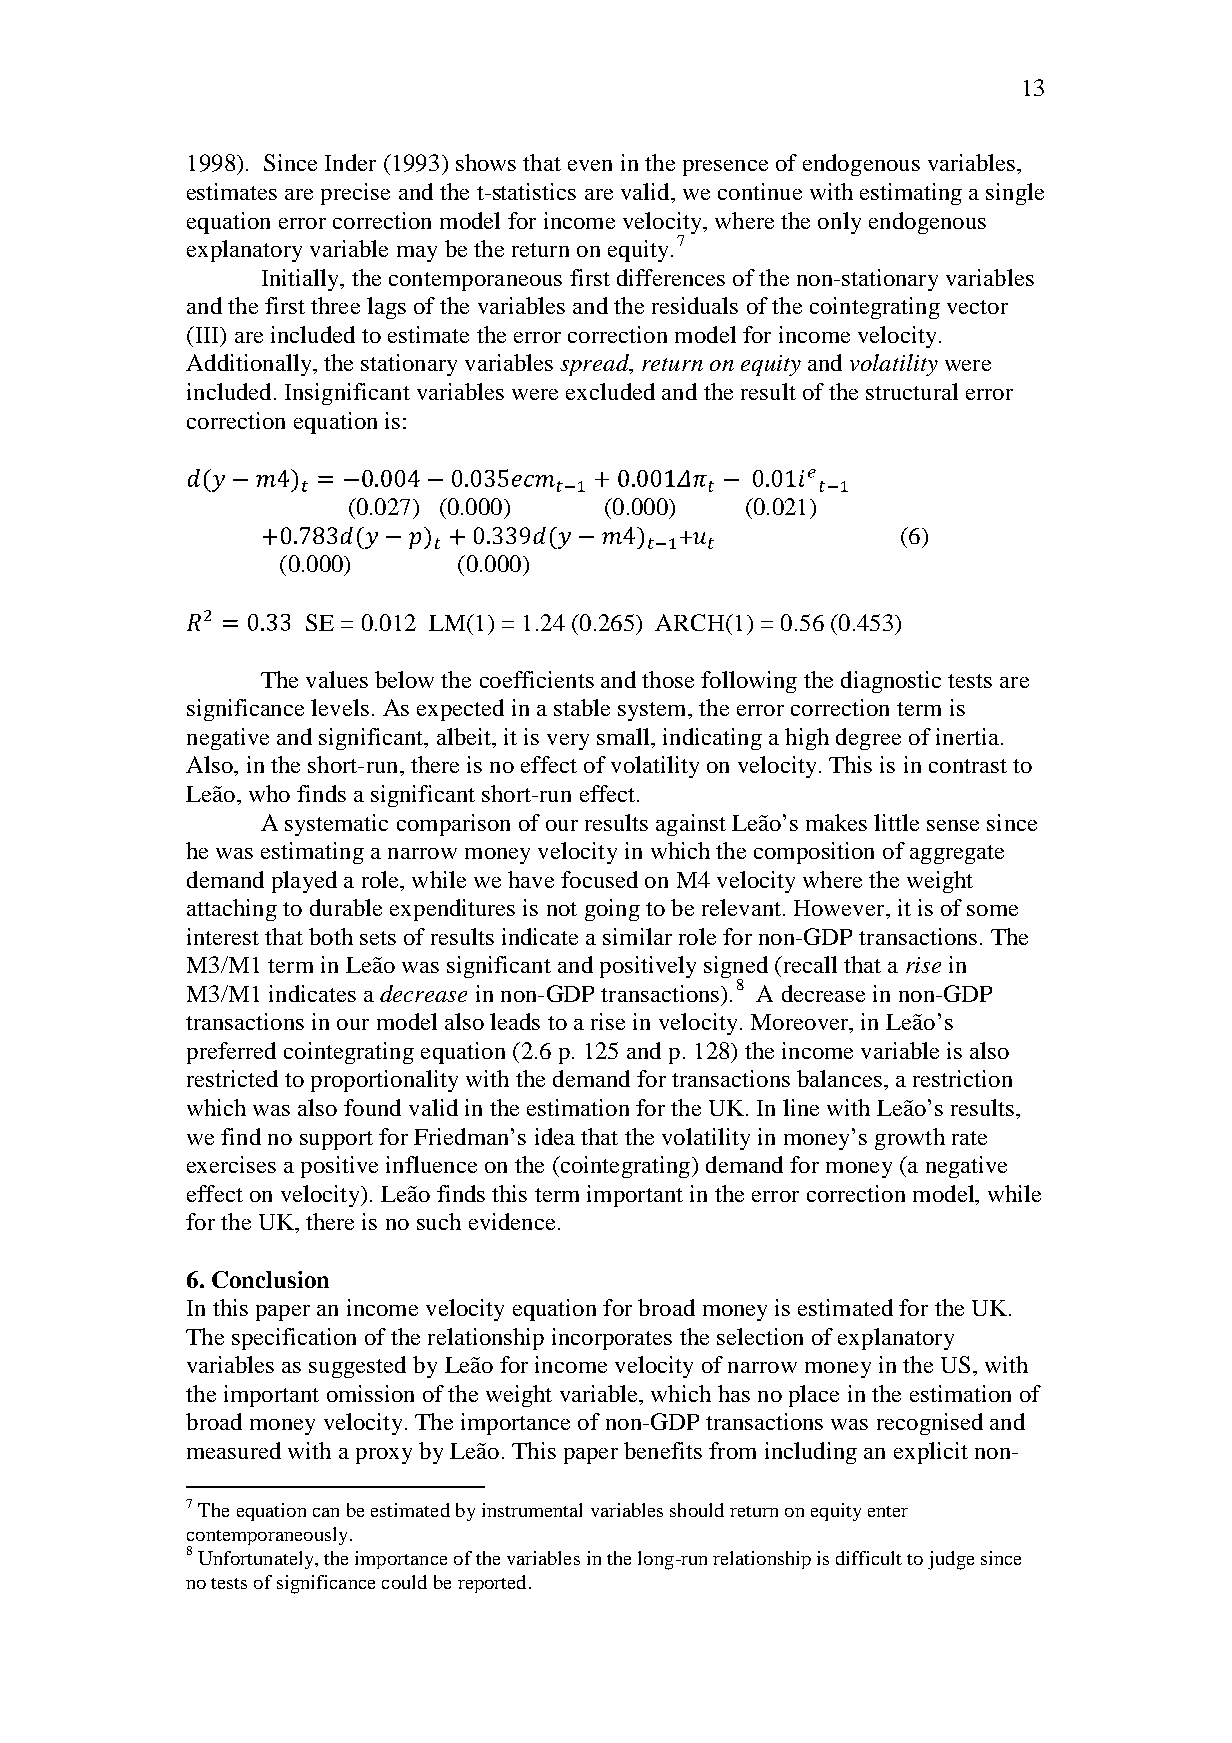 The width and height of the image is (1232, 1743). Describe the element at coordinates (590, 165) in the image. I see `even` at that location.
